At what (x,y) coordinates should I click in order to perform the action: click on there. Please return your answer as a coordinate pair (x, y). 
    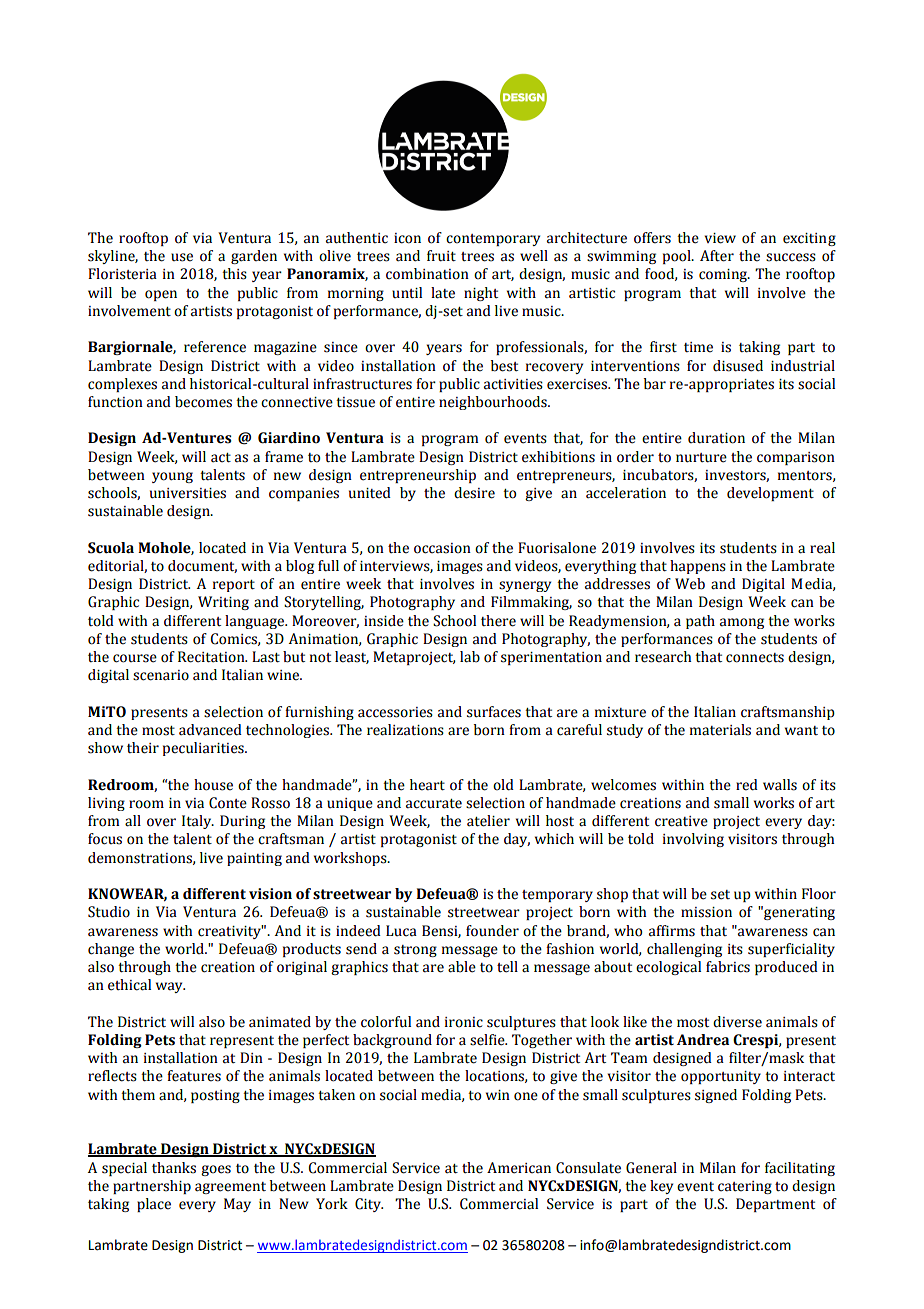
    Looking at the image, I should click on (498, 621).
